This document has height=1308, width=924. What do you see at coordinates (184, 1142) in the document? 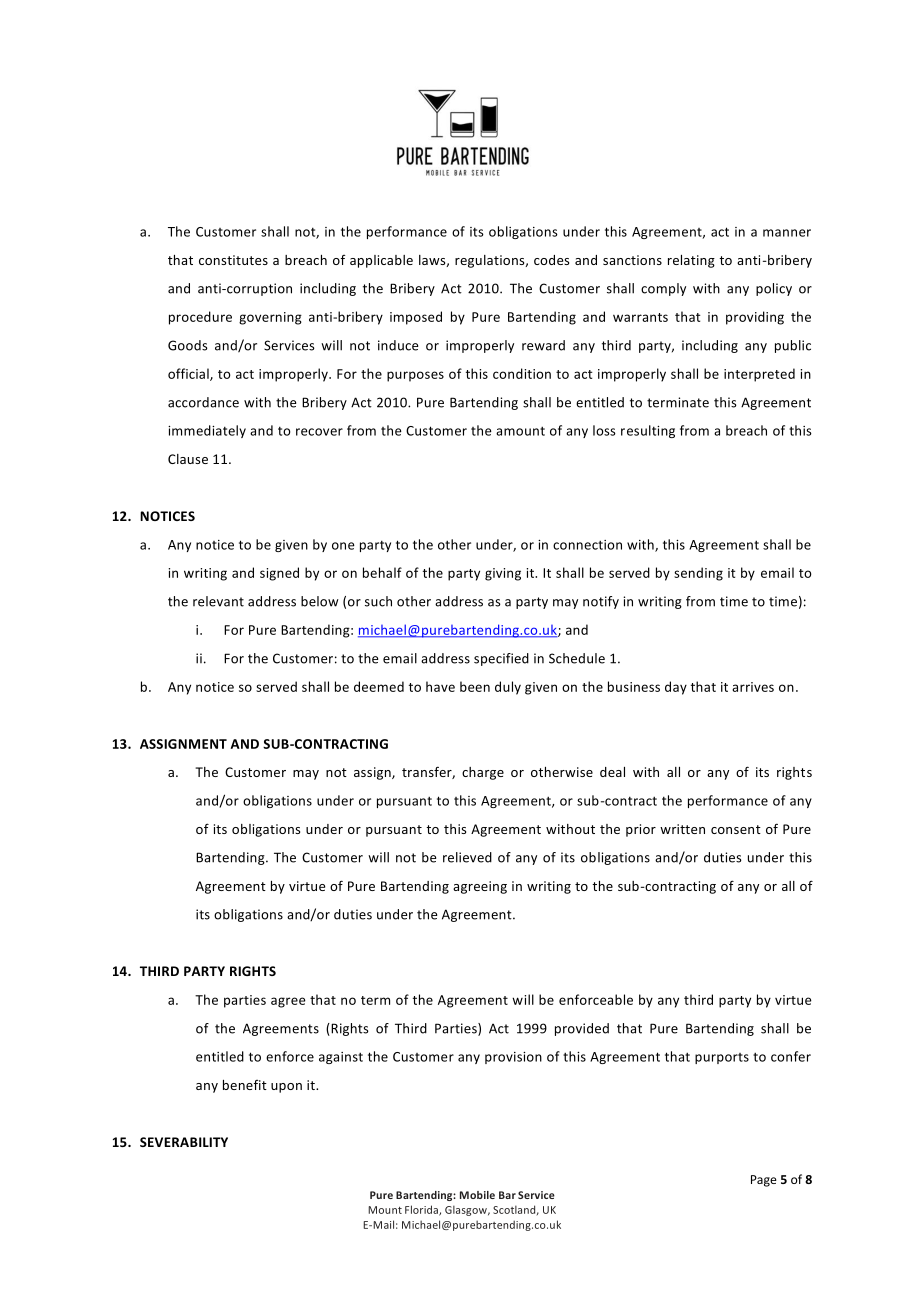
I see `SEVERABILITY` at bounding box center [184, 1142].
